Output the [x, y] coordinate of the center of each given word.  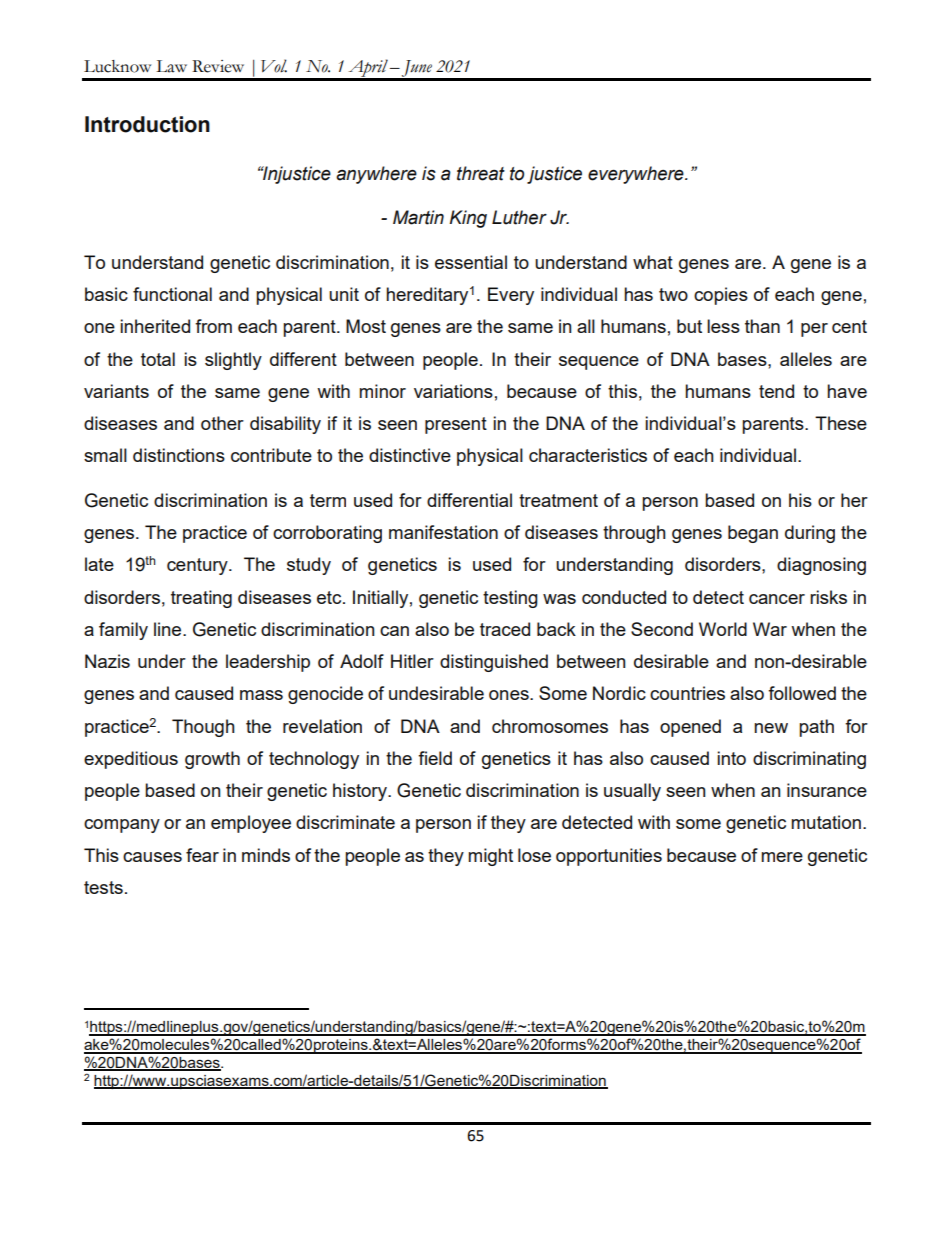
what [653, 262]
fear [202, 855]
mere [782, 857]
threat [481, 173]
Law [171, 66]
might [490, 857]
